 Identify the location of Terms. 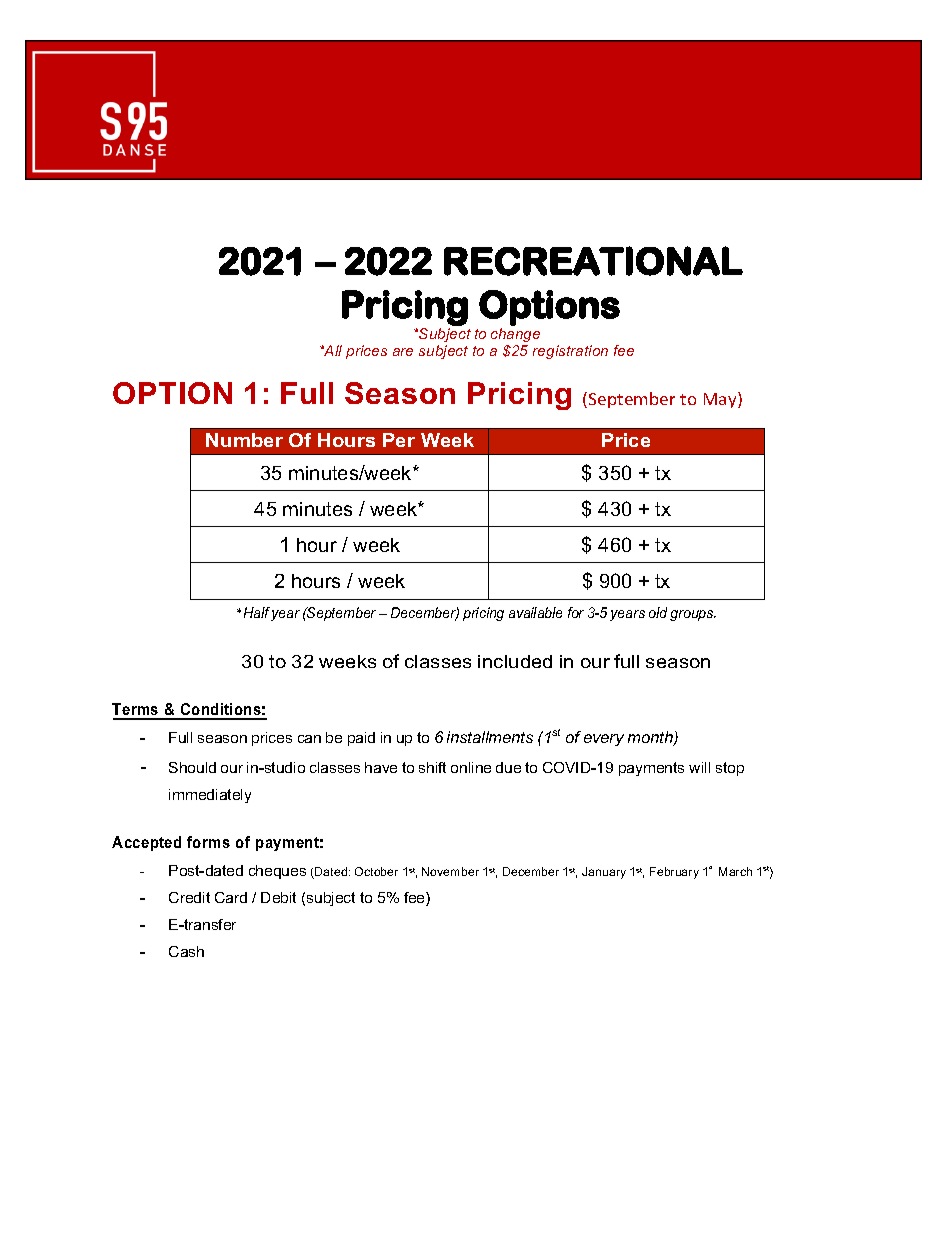
(136, 711).
